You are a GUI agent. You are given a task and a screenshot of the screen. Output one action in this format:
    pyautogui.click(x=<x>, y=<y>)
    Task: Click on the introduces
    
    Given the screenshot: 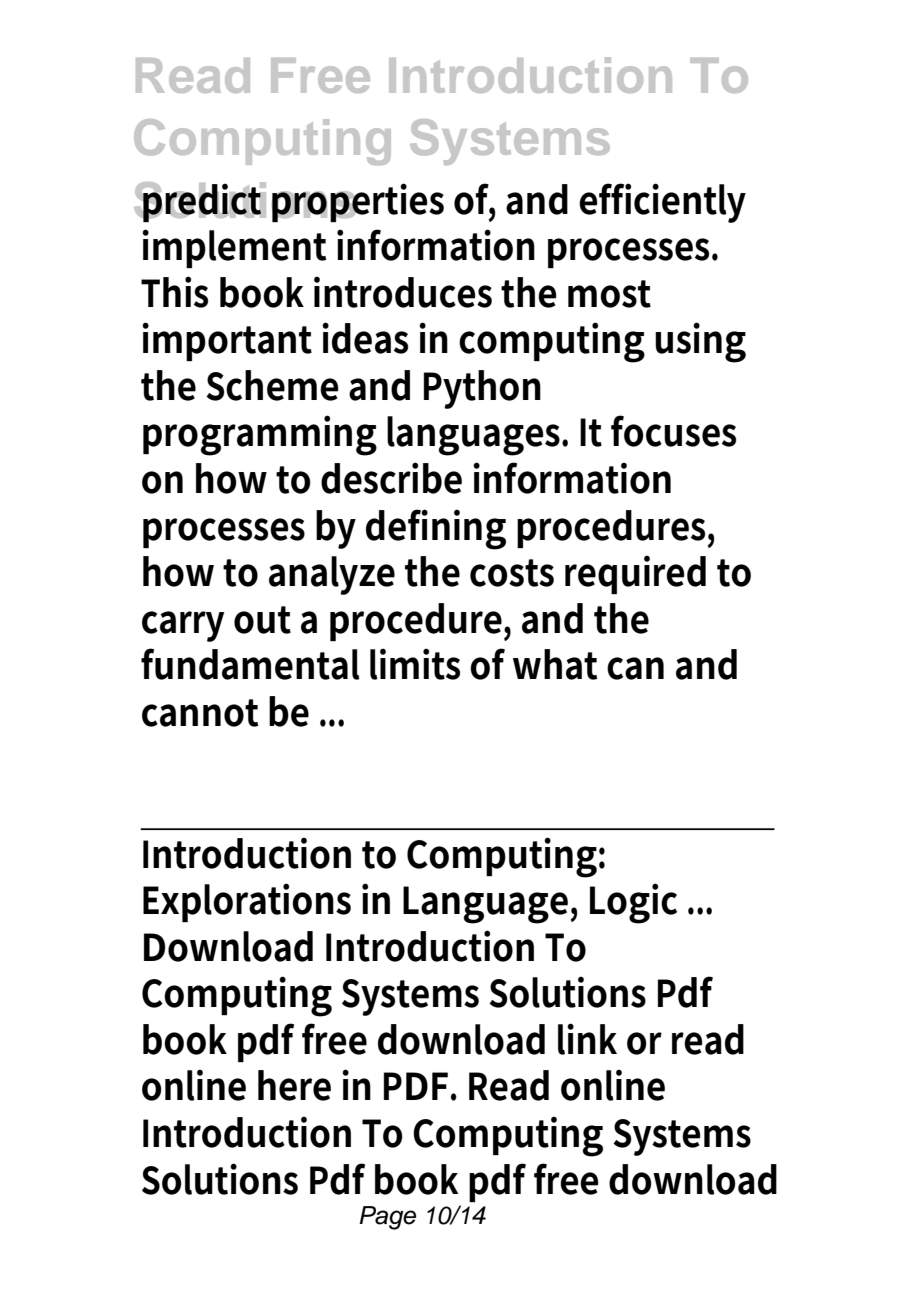 What is the action you would take?
    pyautogui.click(x=403, y=292)
